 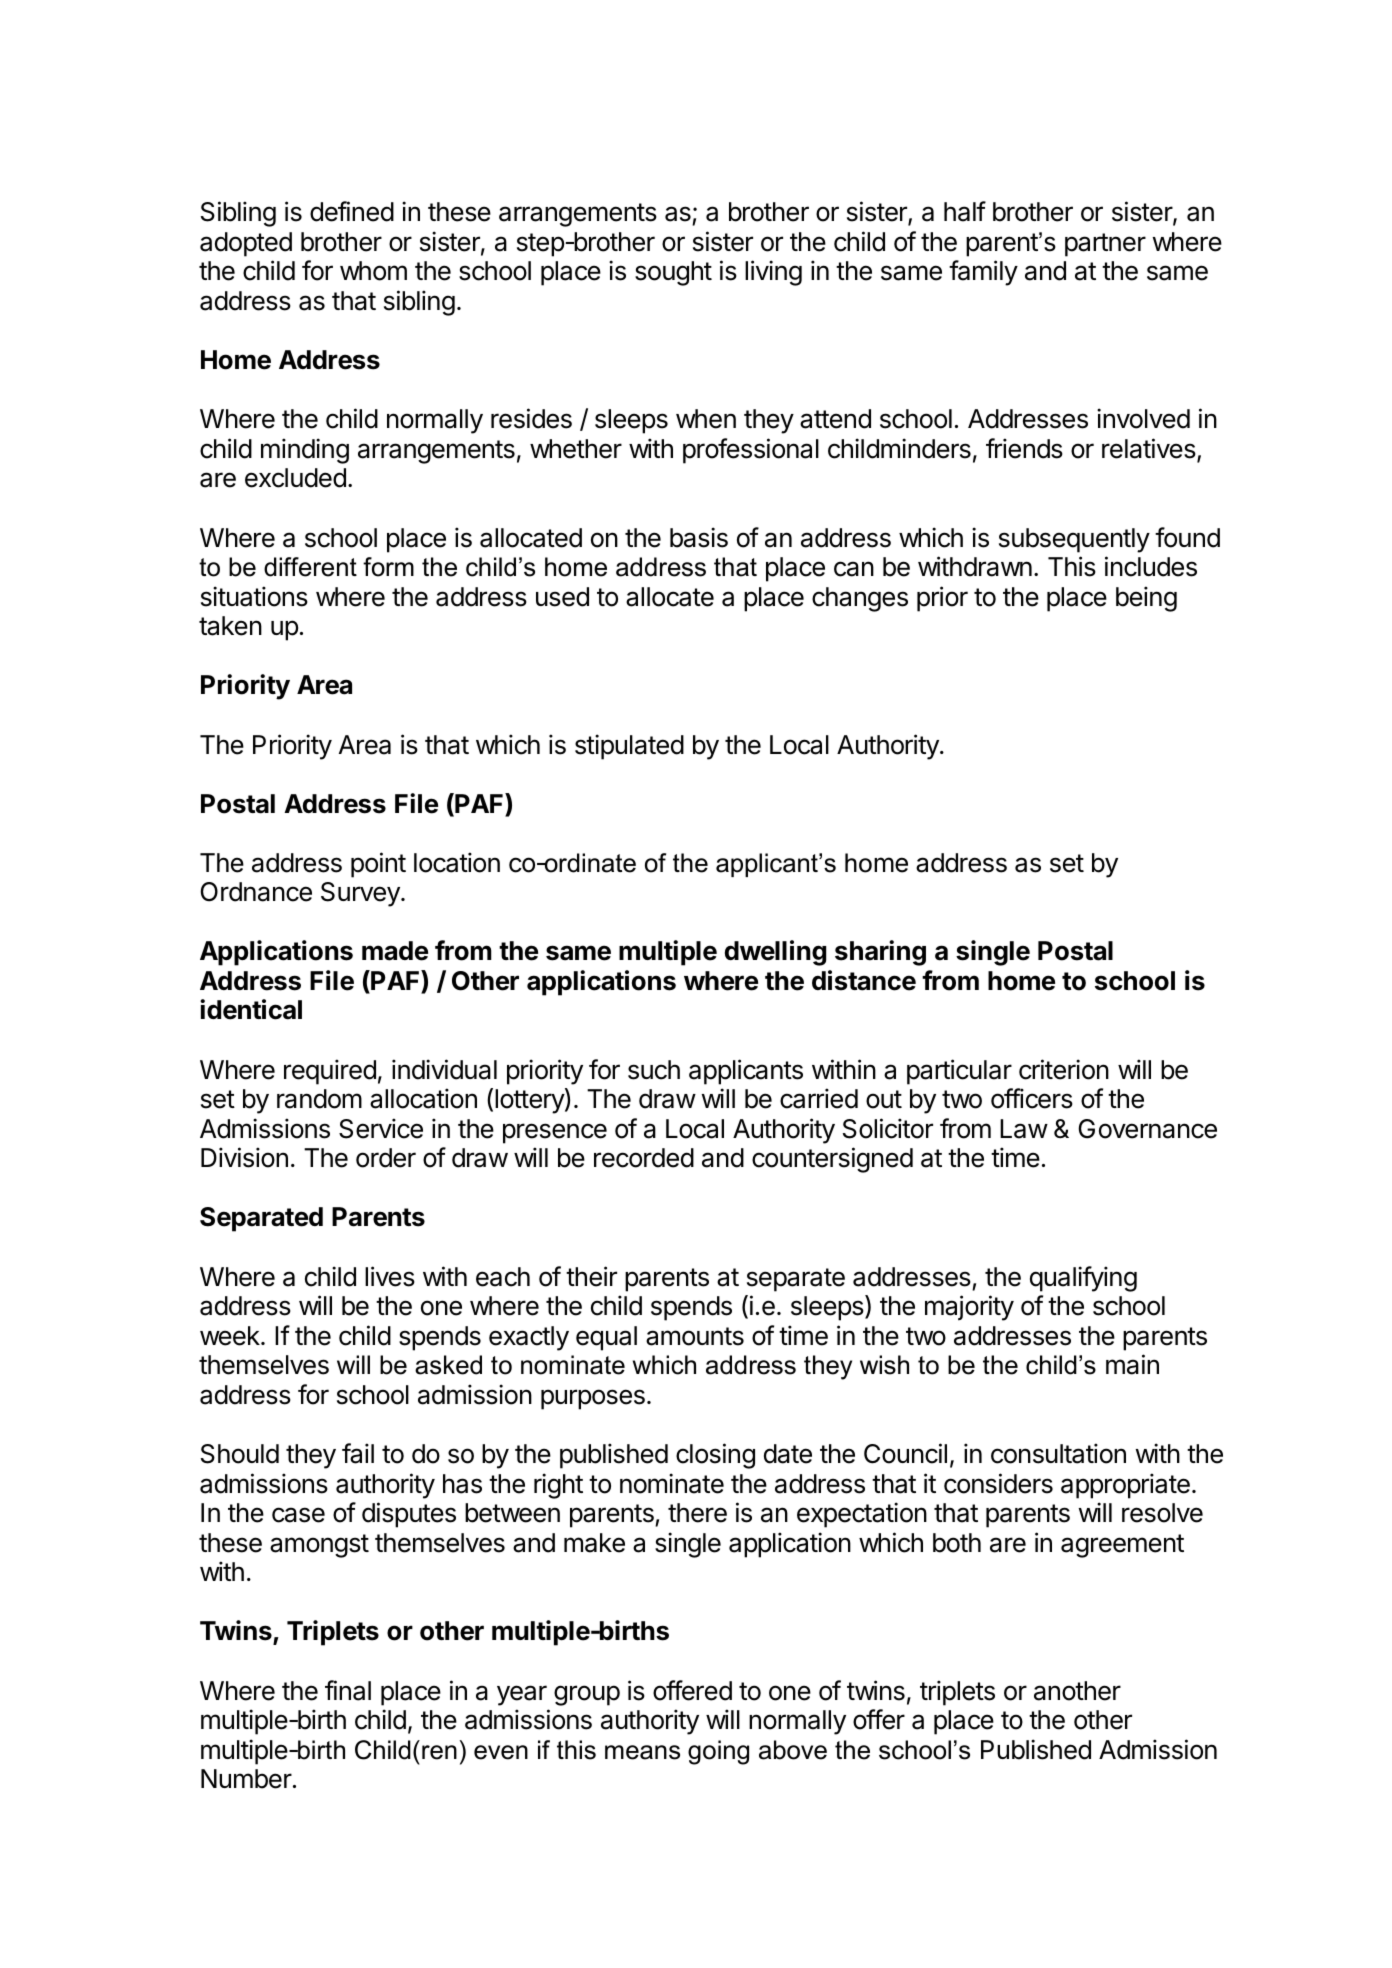 I want to click on partner, so click(x=1105, y=245).
